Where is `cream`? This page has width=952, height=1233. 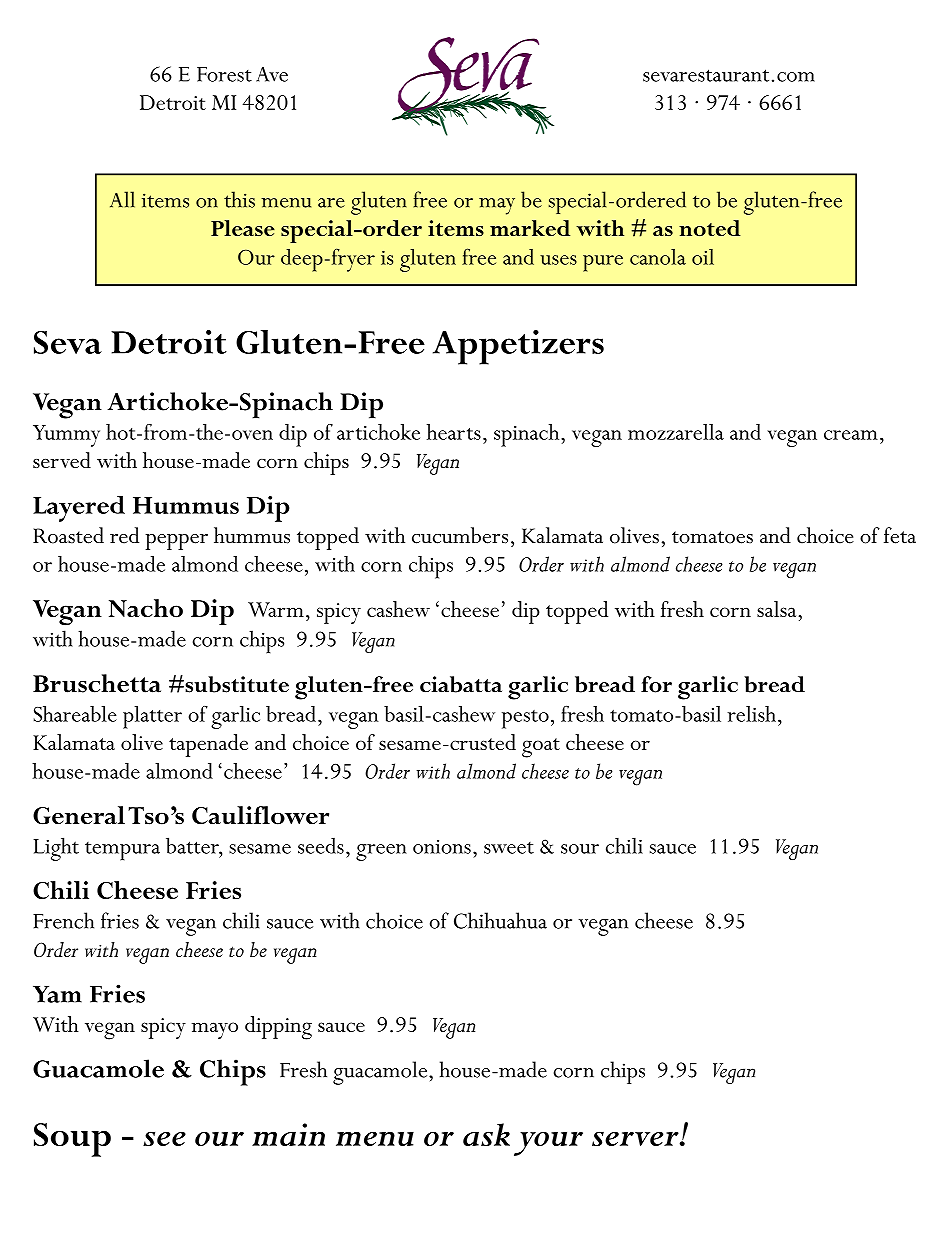 cream is located at coordinates (851, 435).
